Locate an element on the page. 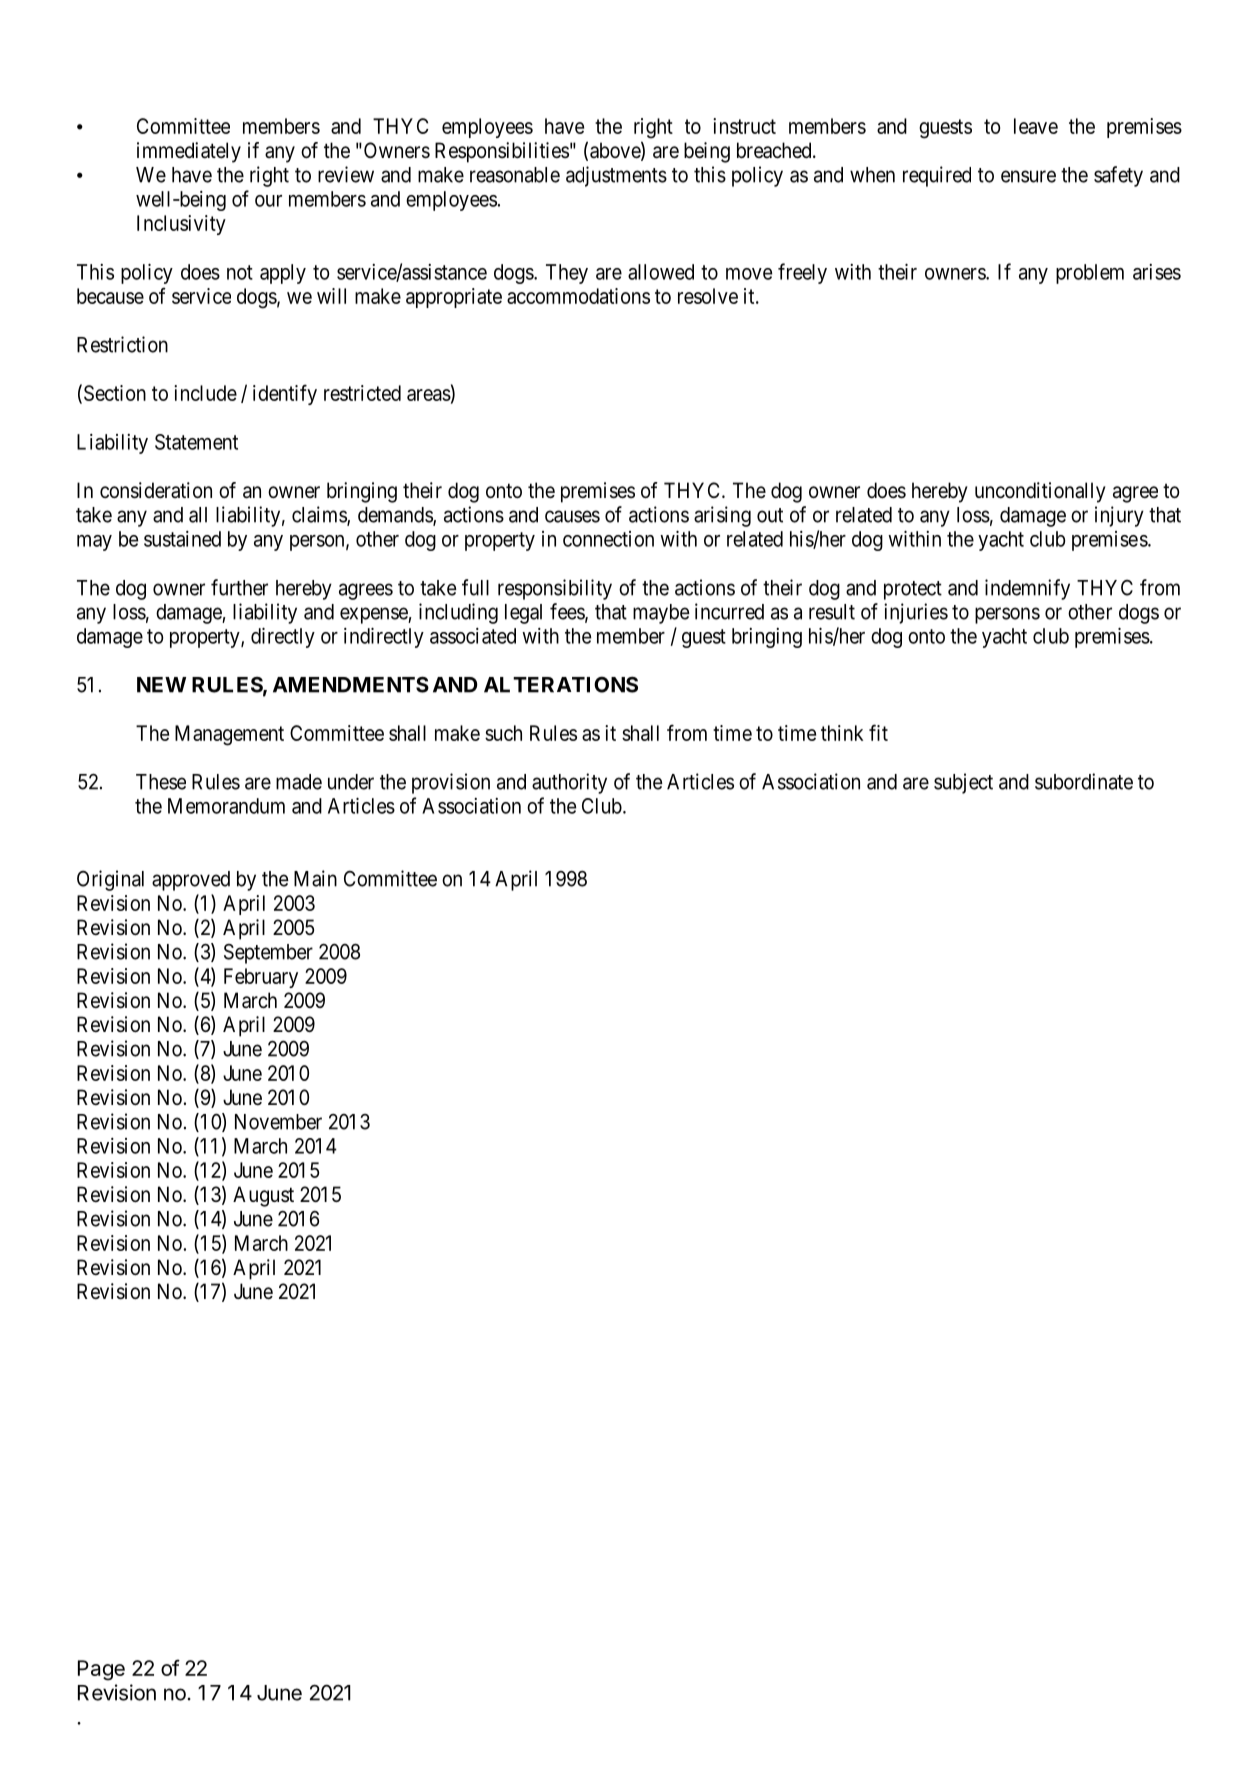  August is located at coordinates (263, 1196).
